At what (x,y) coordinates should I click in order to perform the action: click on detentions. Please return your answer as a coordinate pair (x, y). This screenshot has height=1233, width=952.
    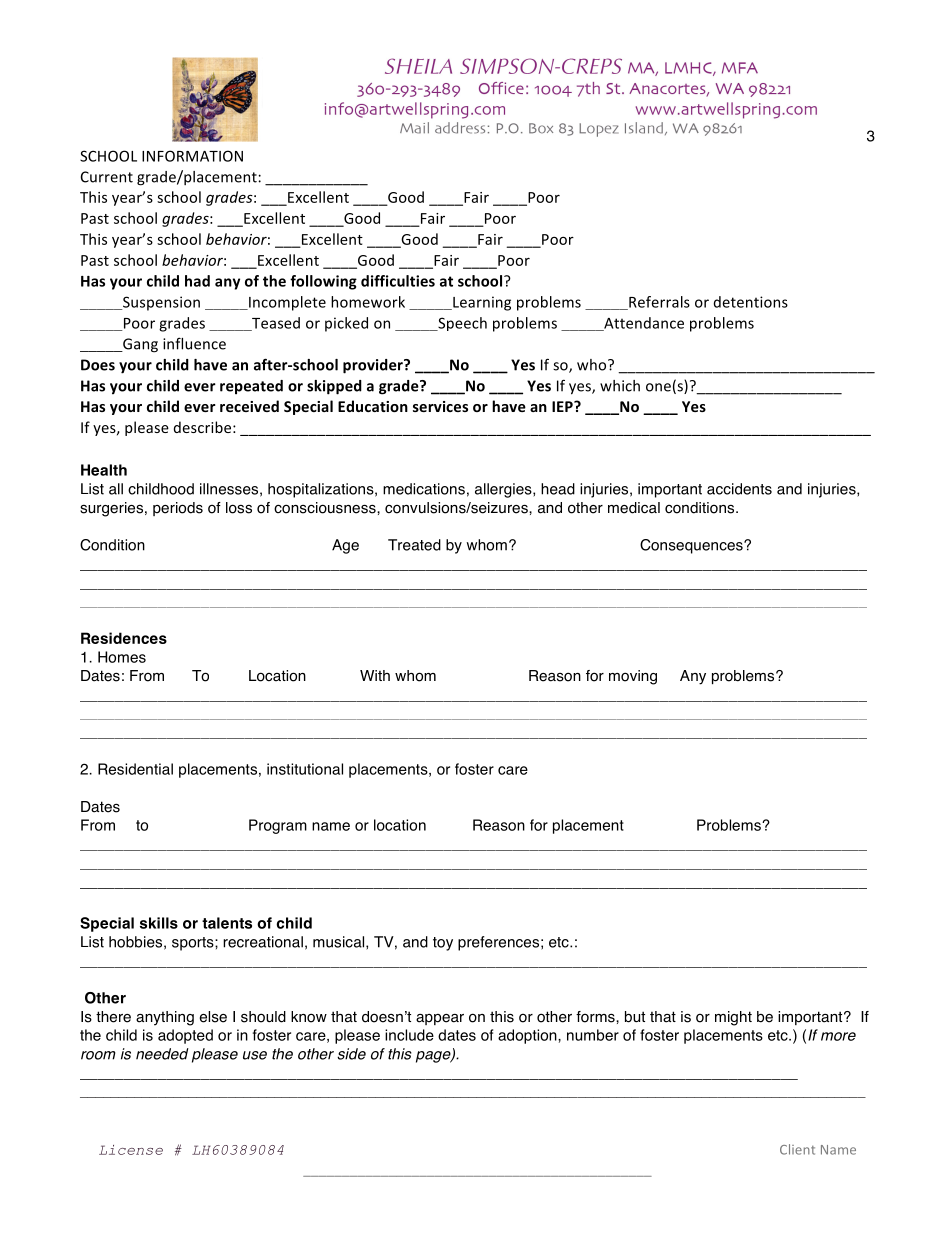
    Looking at the image, I should click on (751, 302).
